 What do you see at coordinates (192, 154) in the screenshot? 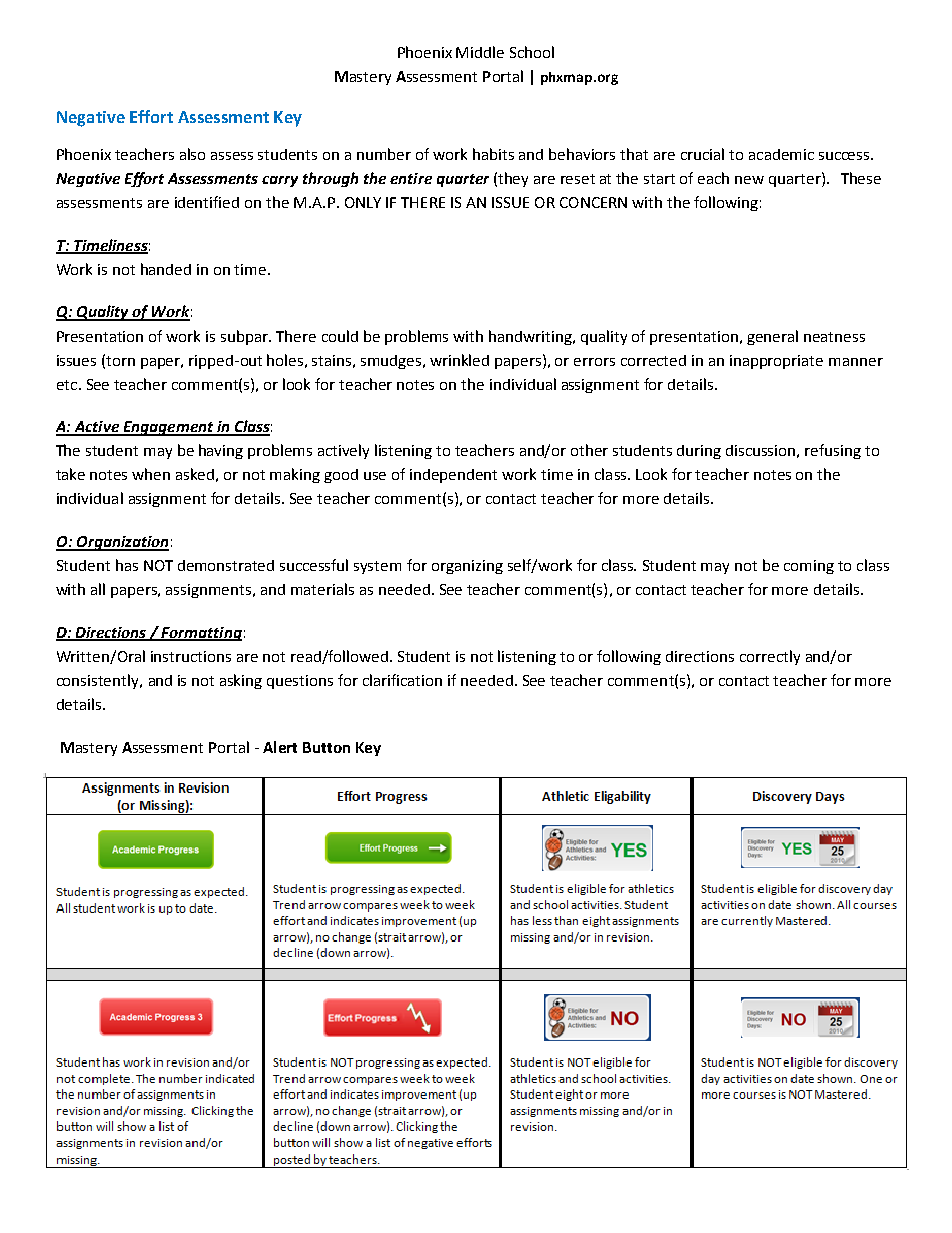
I see `also` at bounding box center [192, 154].
